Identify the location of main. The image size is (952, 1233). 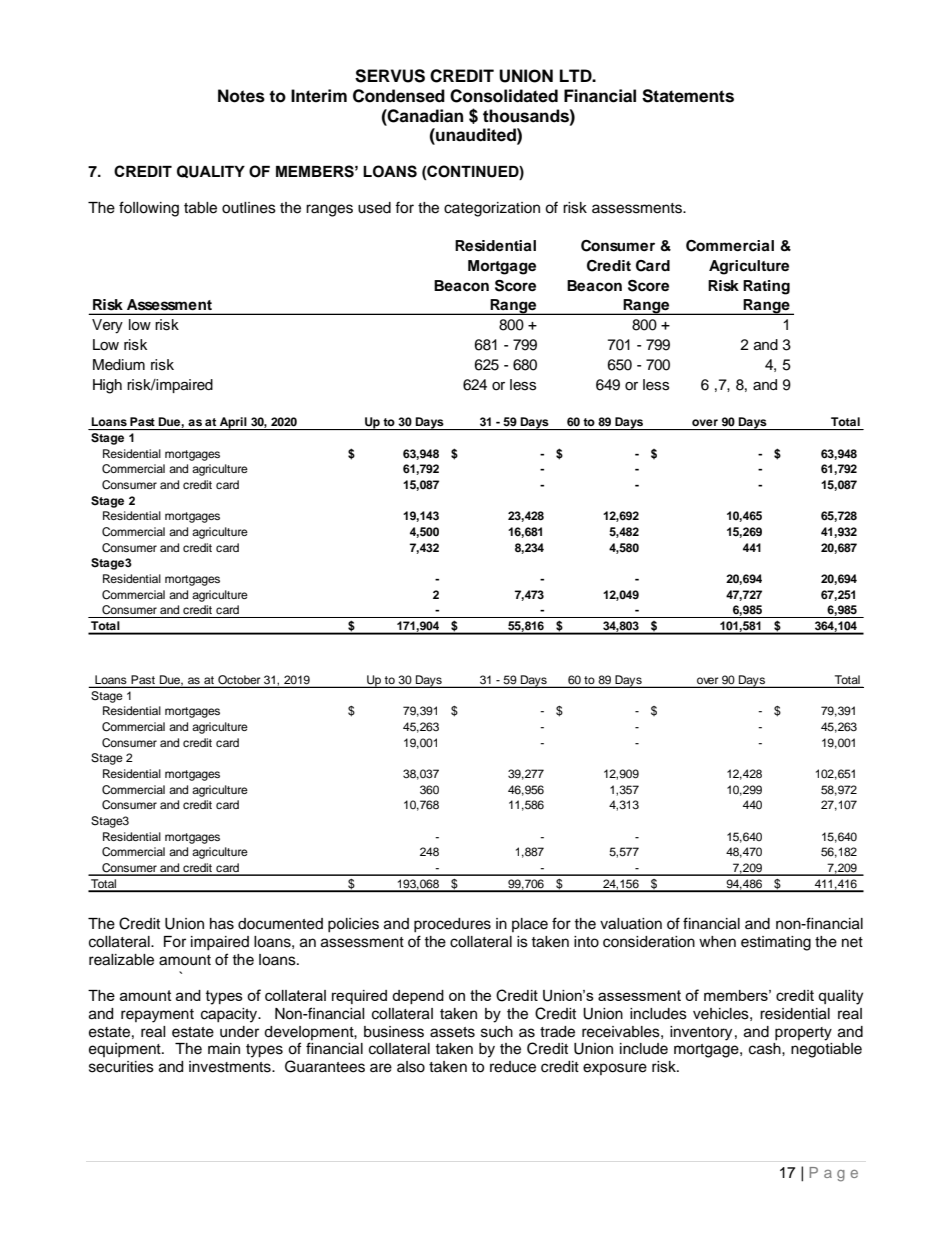
(224, 1049).
